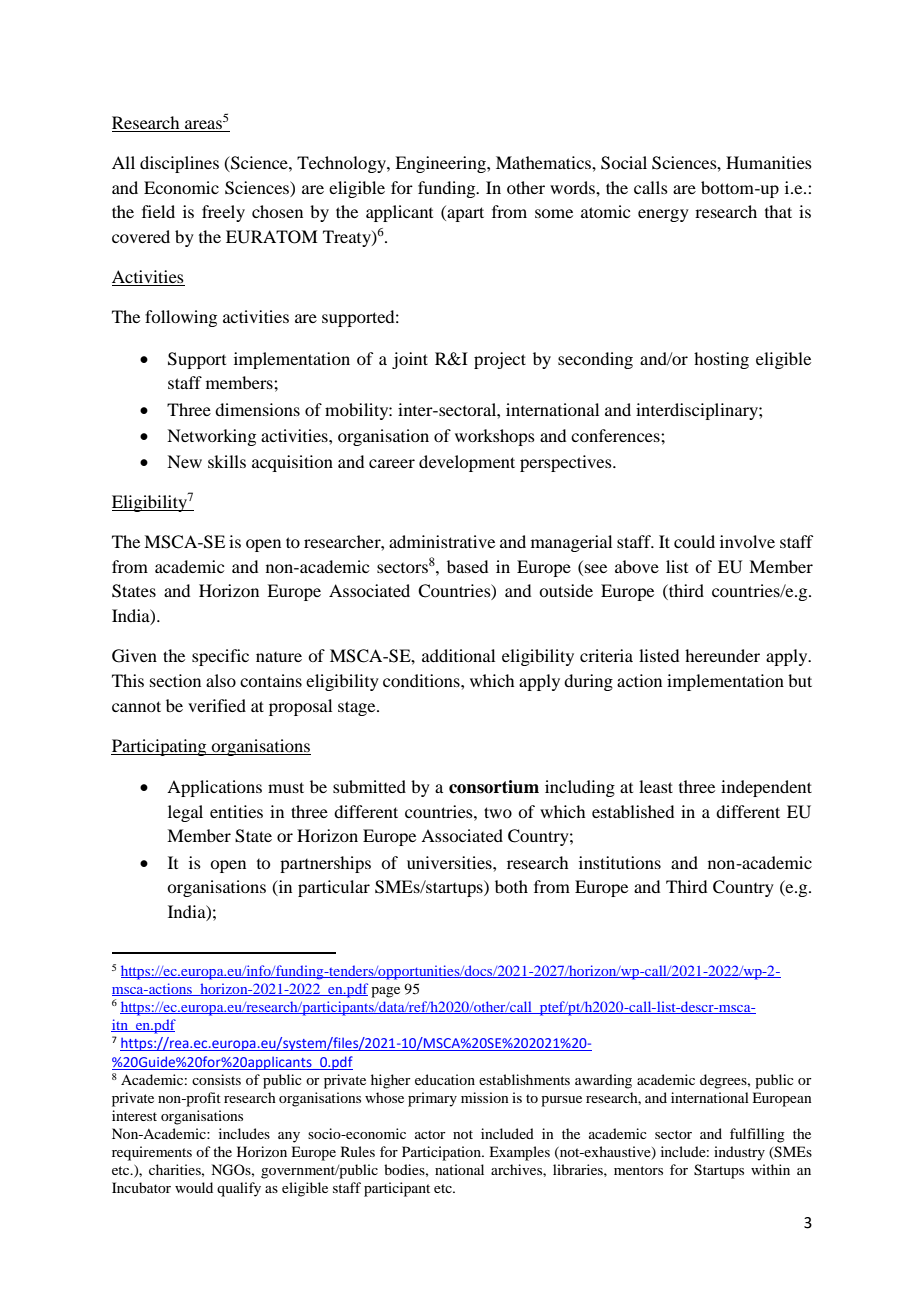 The width and height of the screenshot is (924, 1308). Describe the element at coordinates (221, 680) in the screenshot. I see `also` at that location.
